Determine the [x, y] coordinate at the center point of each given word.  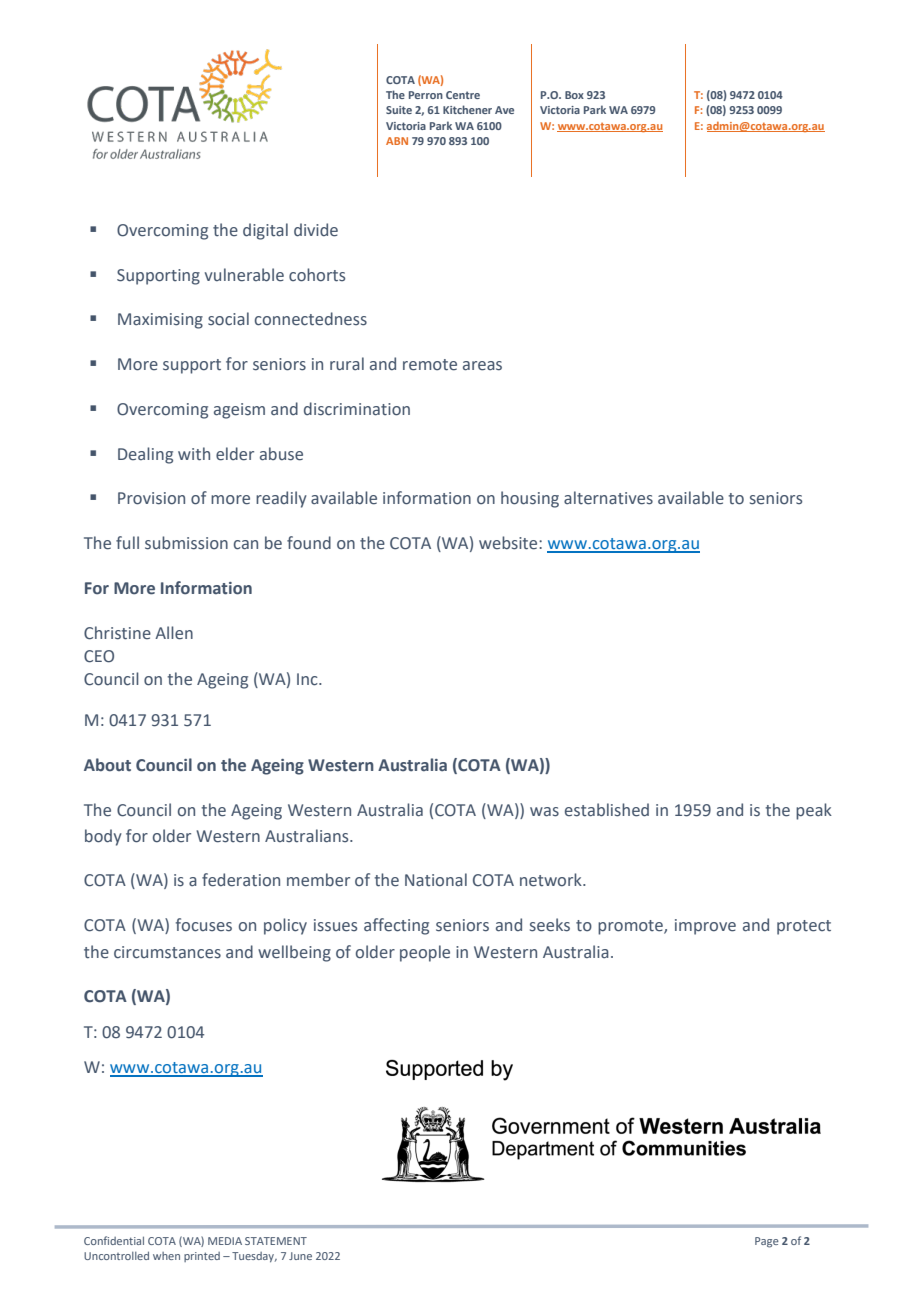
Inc [308, 679]
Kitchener [467, 109]
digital [265, 231]
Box [574, 95]
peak [814, 811]
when [166, 1256]
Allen [174, 633]
